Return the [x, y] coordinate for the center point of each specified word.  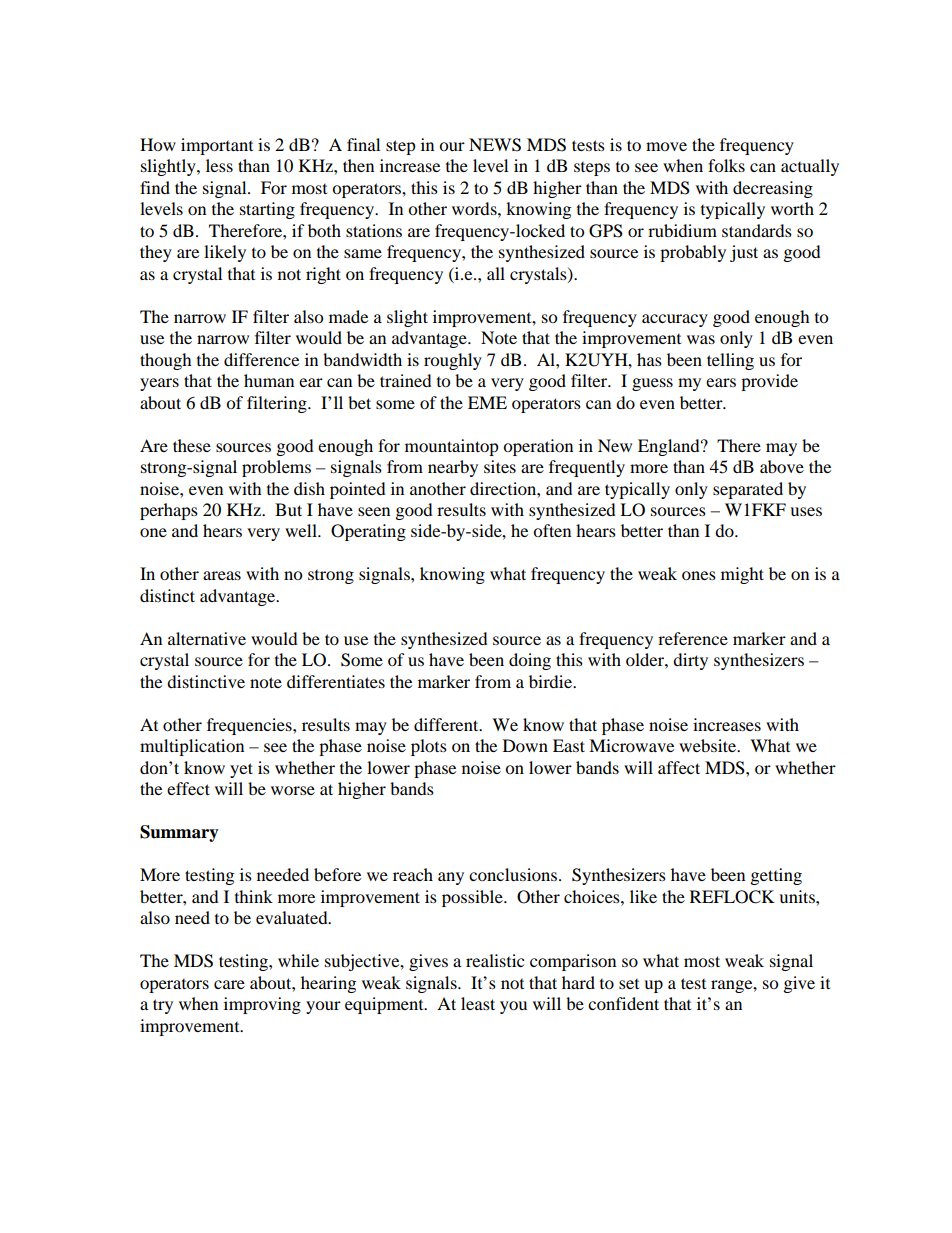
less [219, 165]
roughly [453, 361]
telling [730, 361]
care [229, 984]
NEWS [495, 145]
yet [241, 770]
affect [679, 767]
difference [261, 359]
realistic [495, 960]
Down [525, 745]
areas [222, 575]
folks [726, 165]
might [742, 575]
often [552, 530]
